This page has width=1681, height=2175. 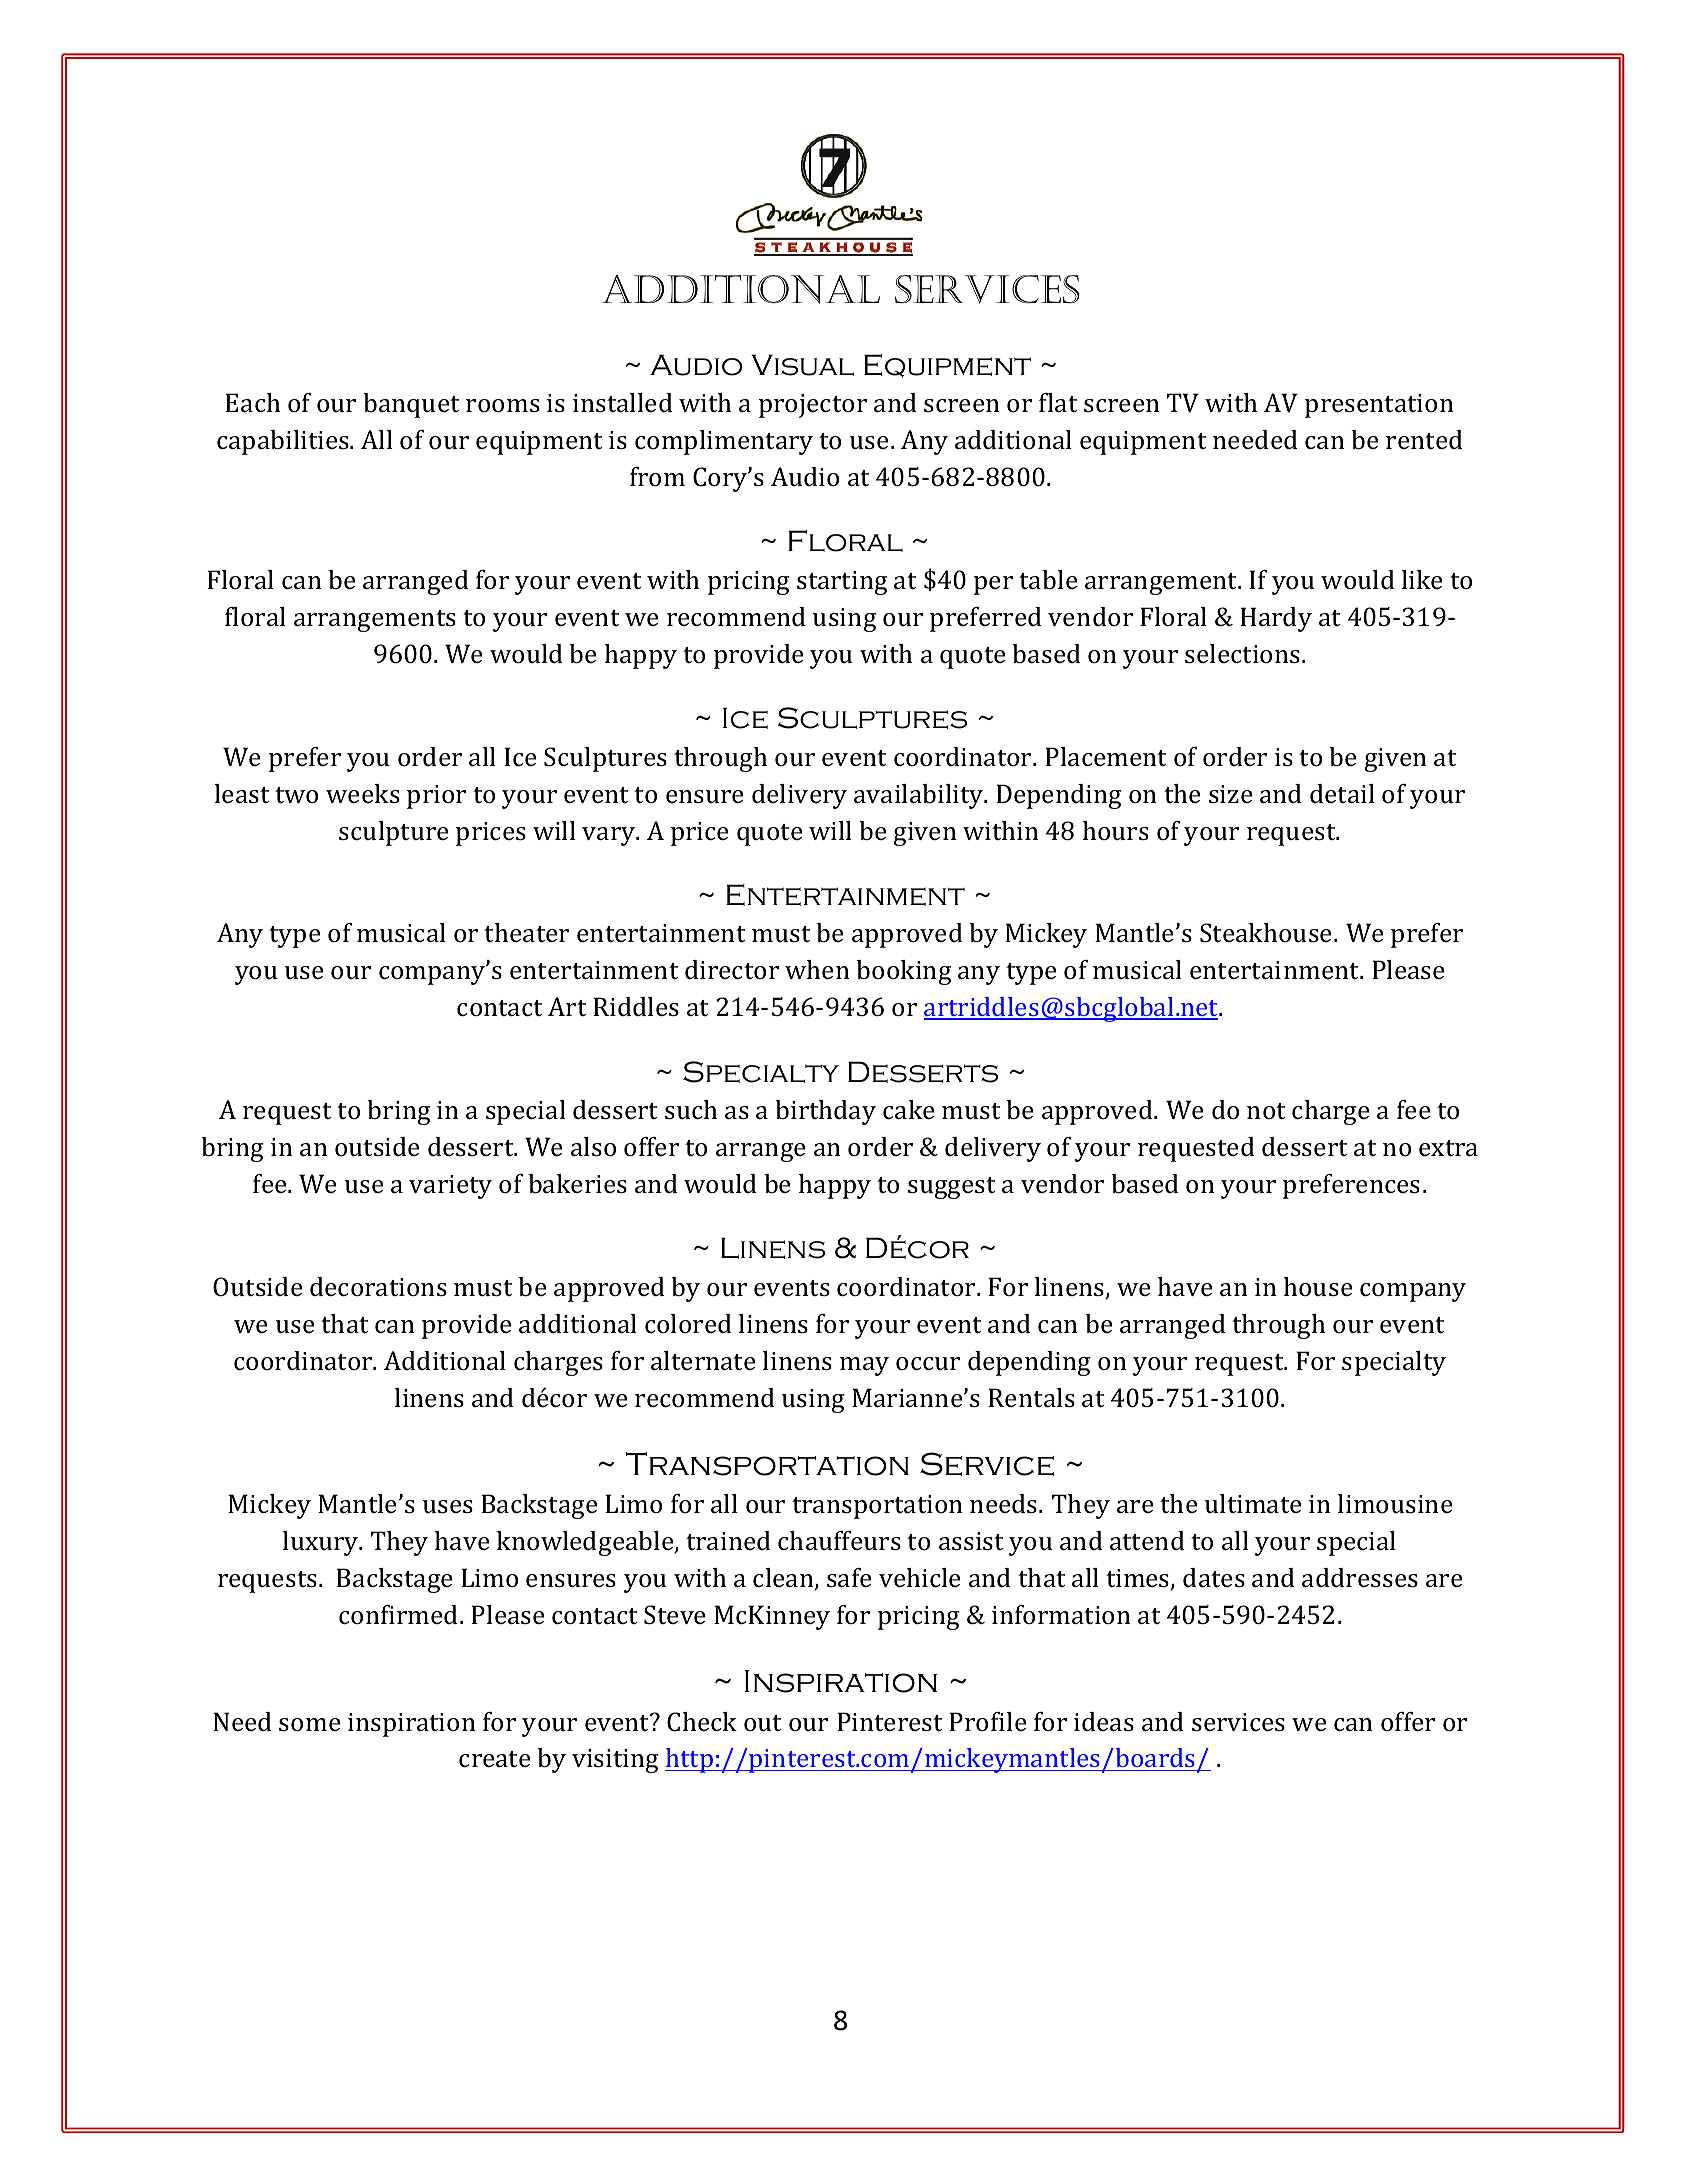 What do you see at coordinates (448, 1507) in the page?
I see `uses` at bounding box center [448, 1507].
